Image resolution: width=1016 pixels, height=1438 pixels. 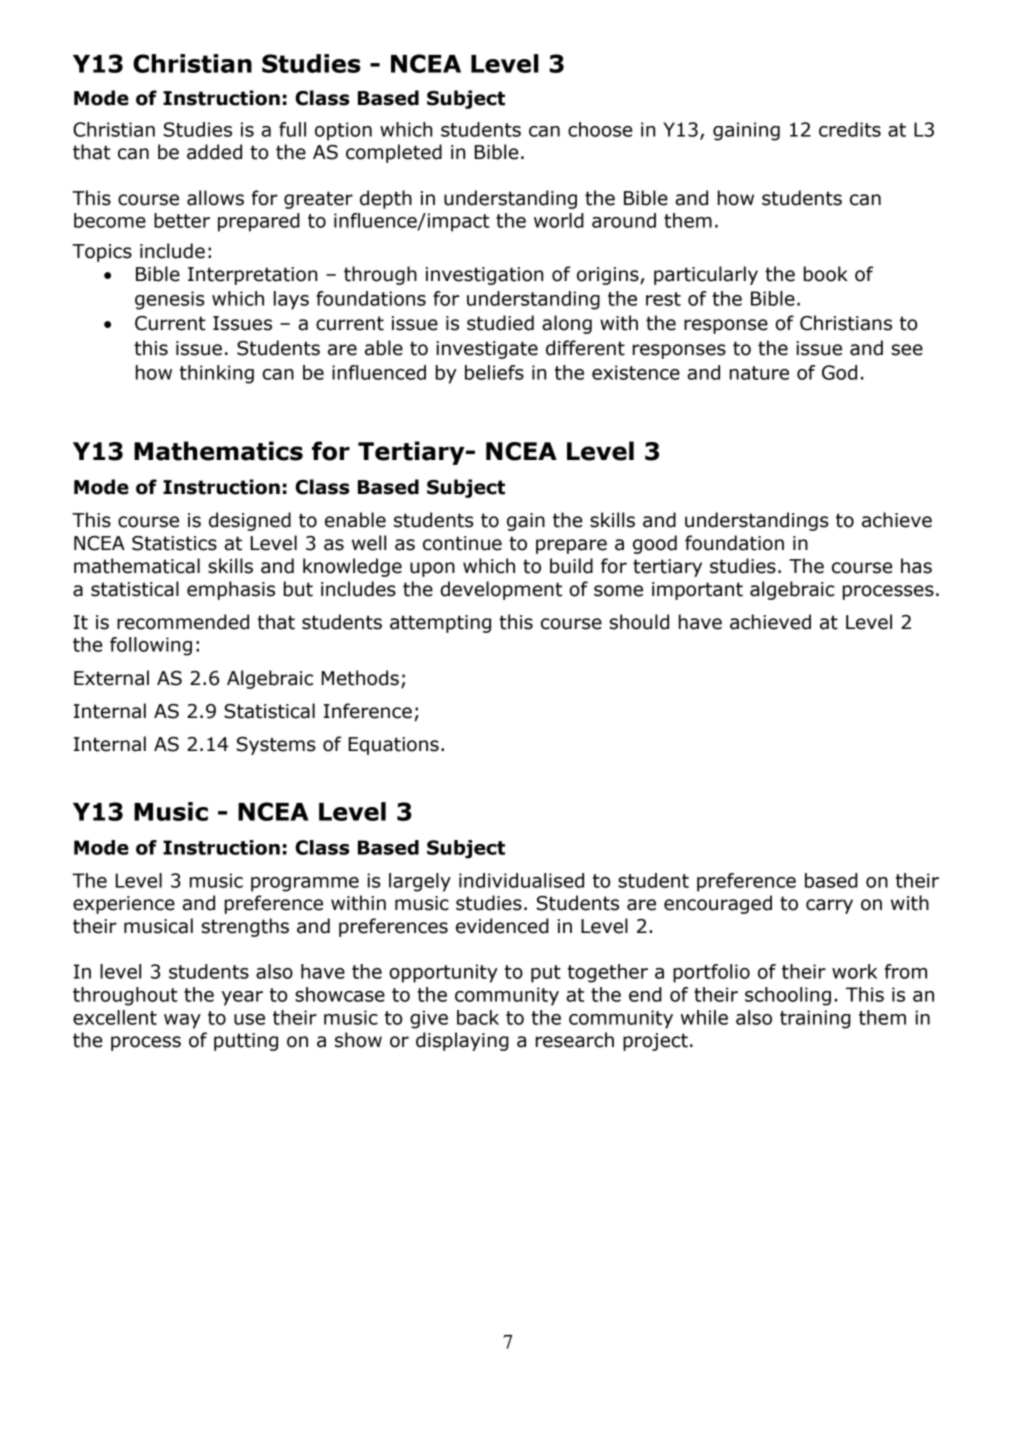 What do you see at coordinates (697, 591) in the image?
I see `important` at bounding box center [697, 591].
